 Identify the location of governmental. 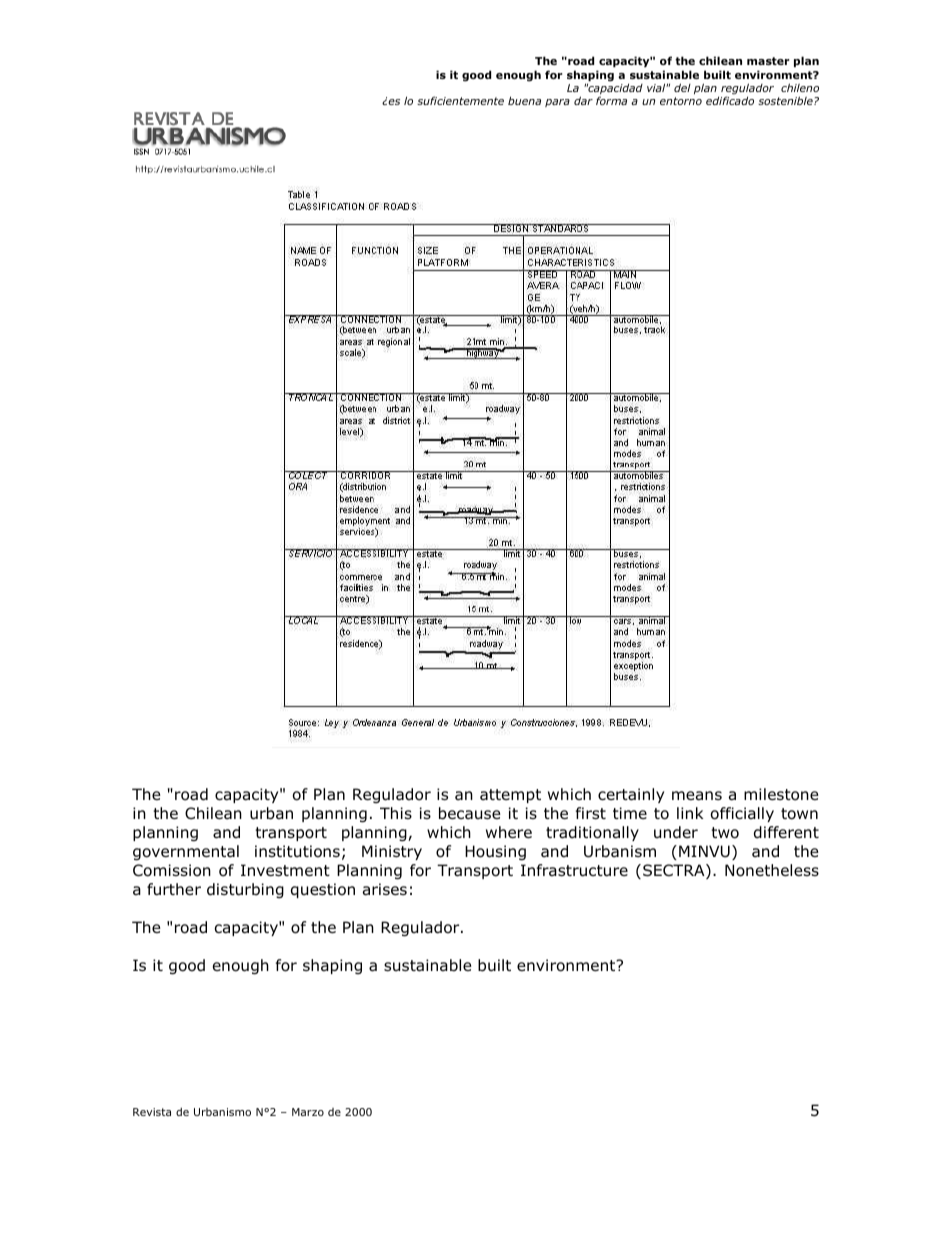
(186, 852).
